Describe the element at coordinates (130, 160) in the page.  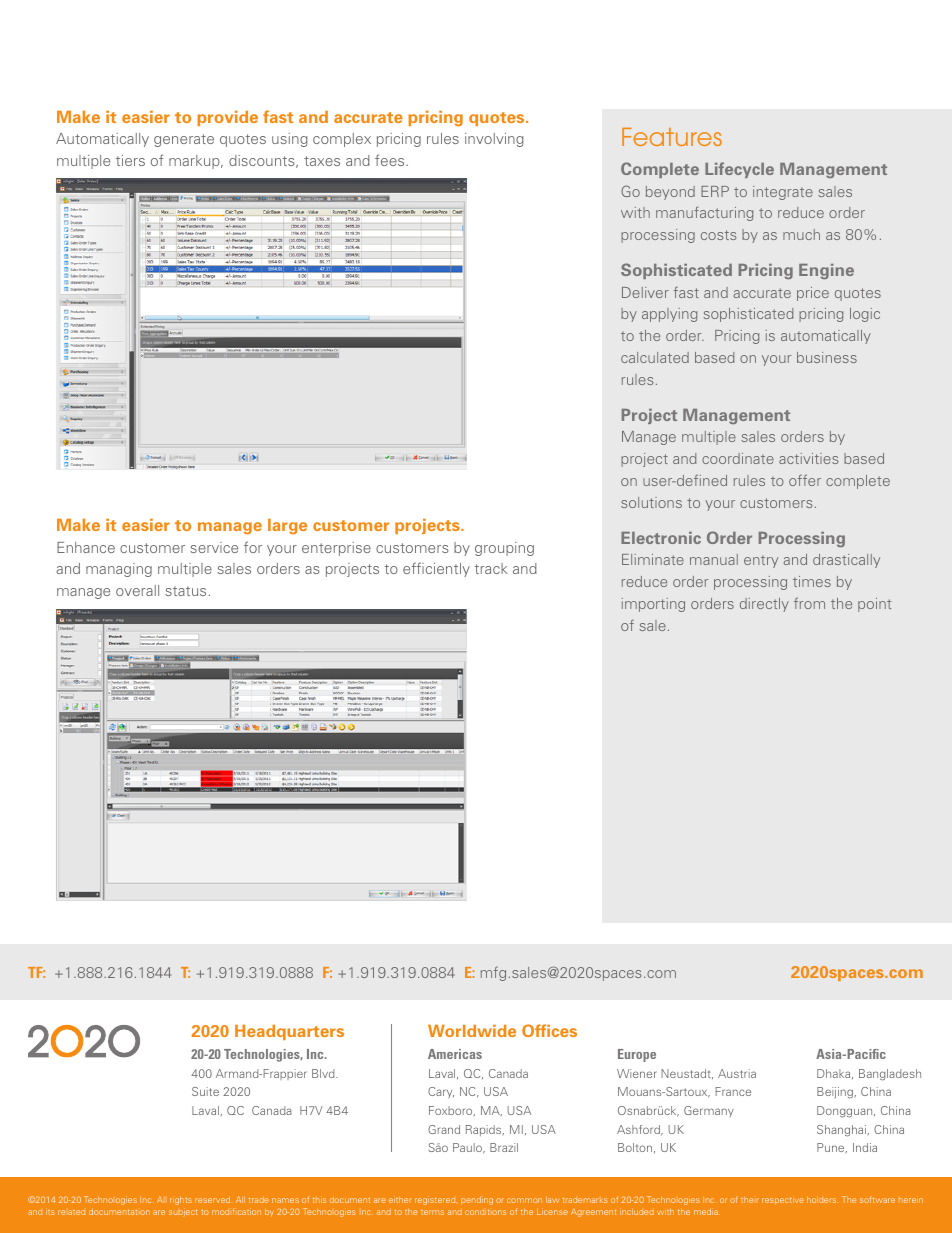
I see `tiers` at that location.
